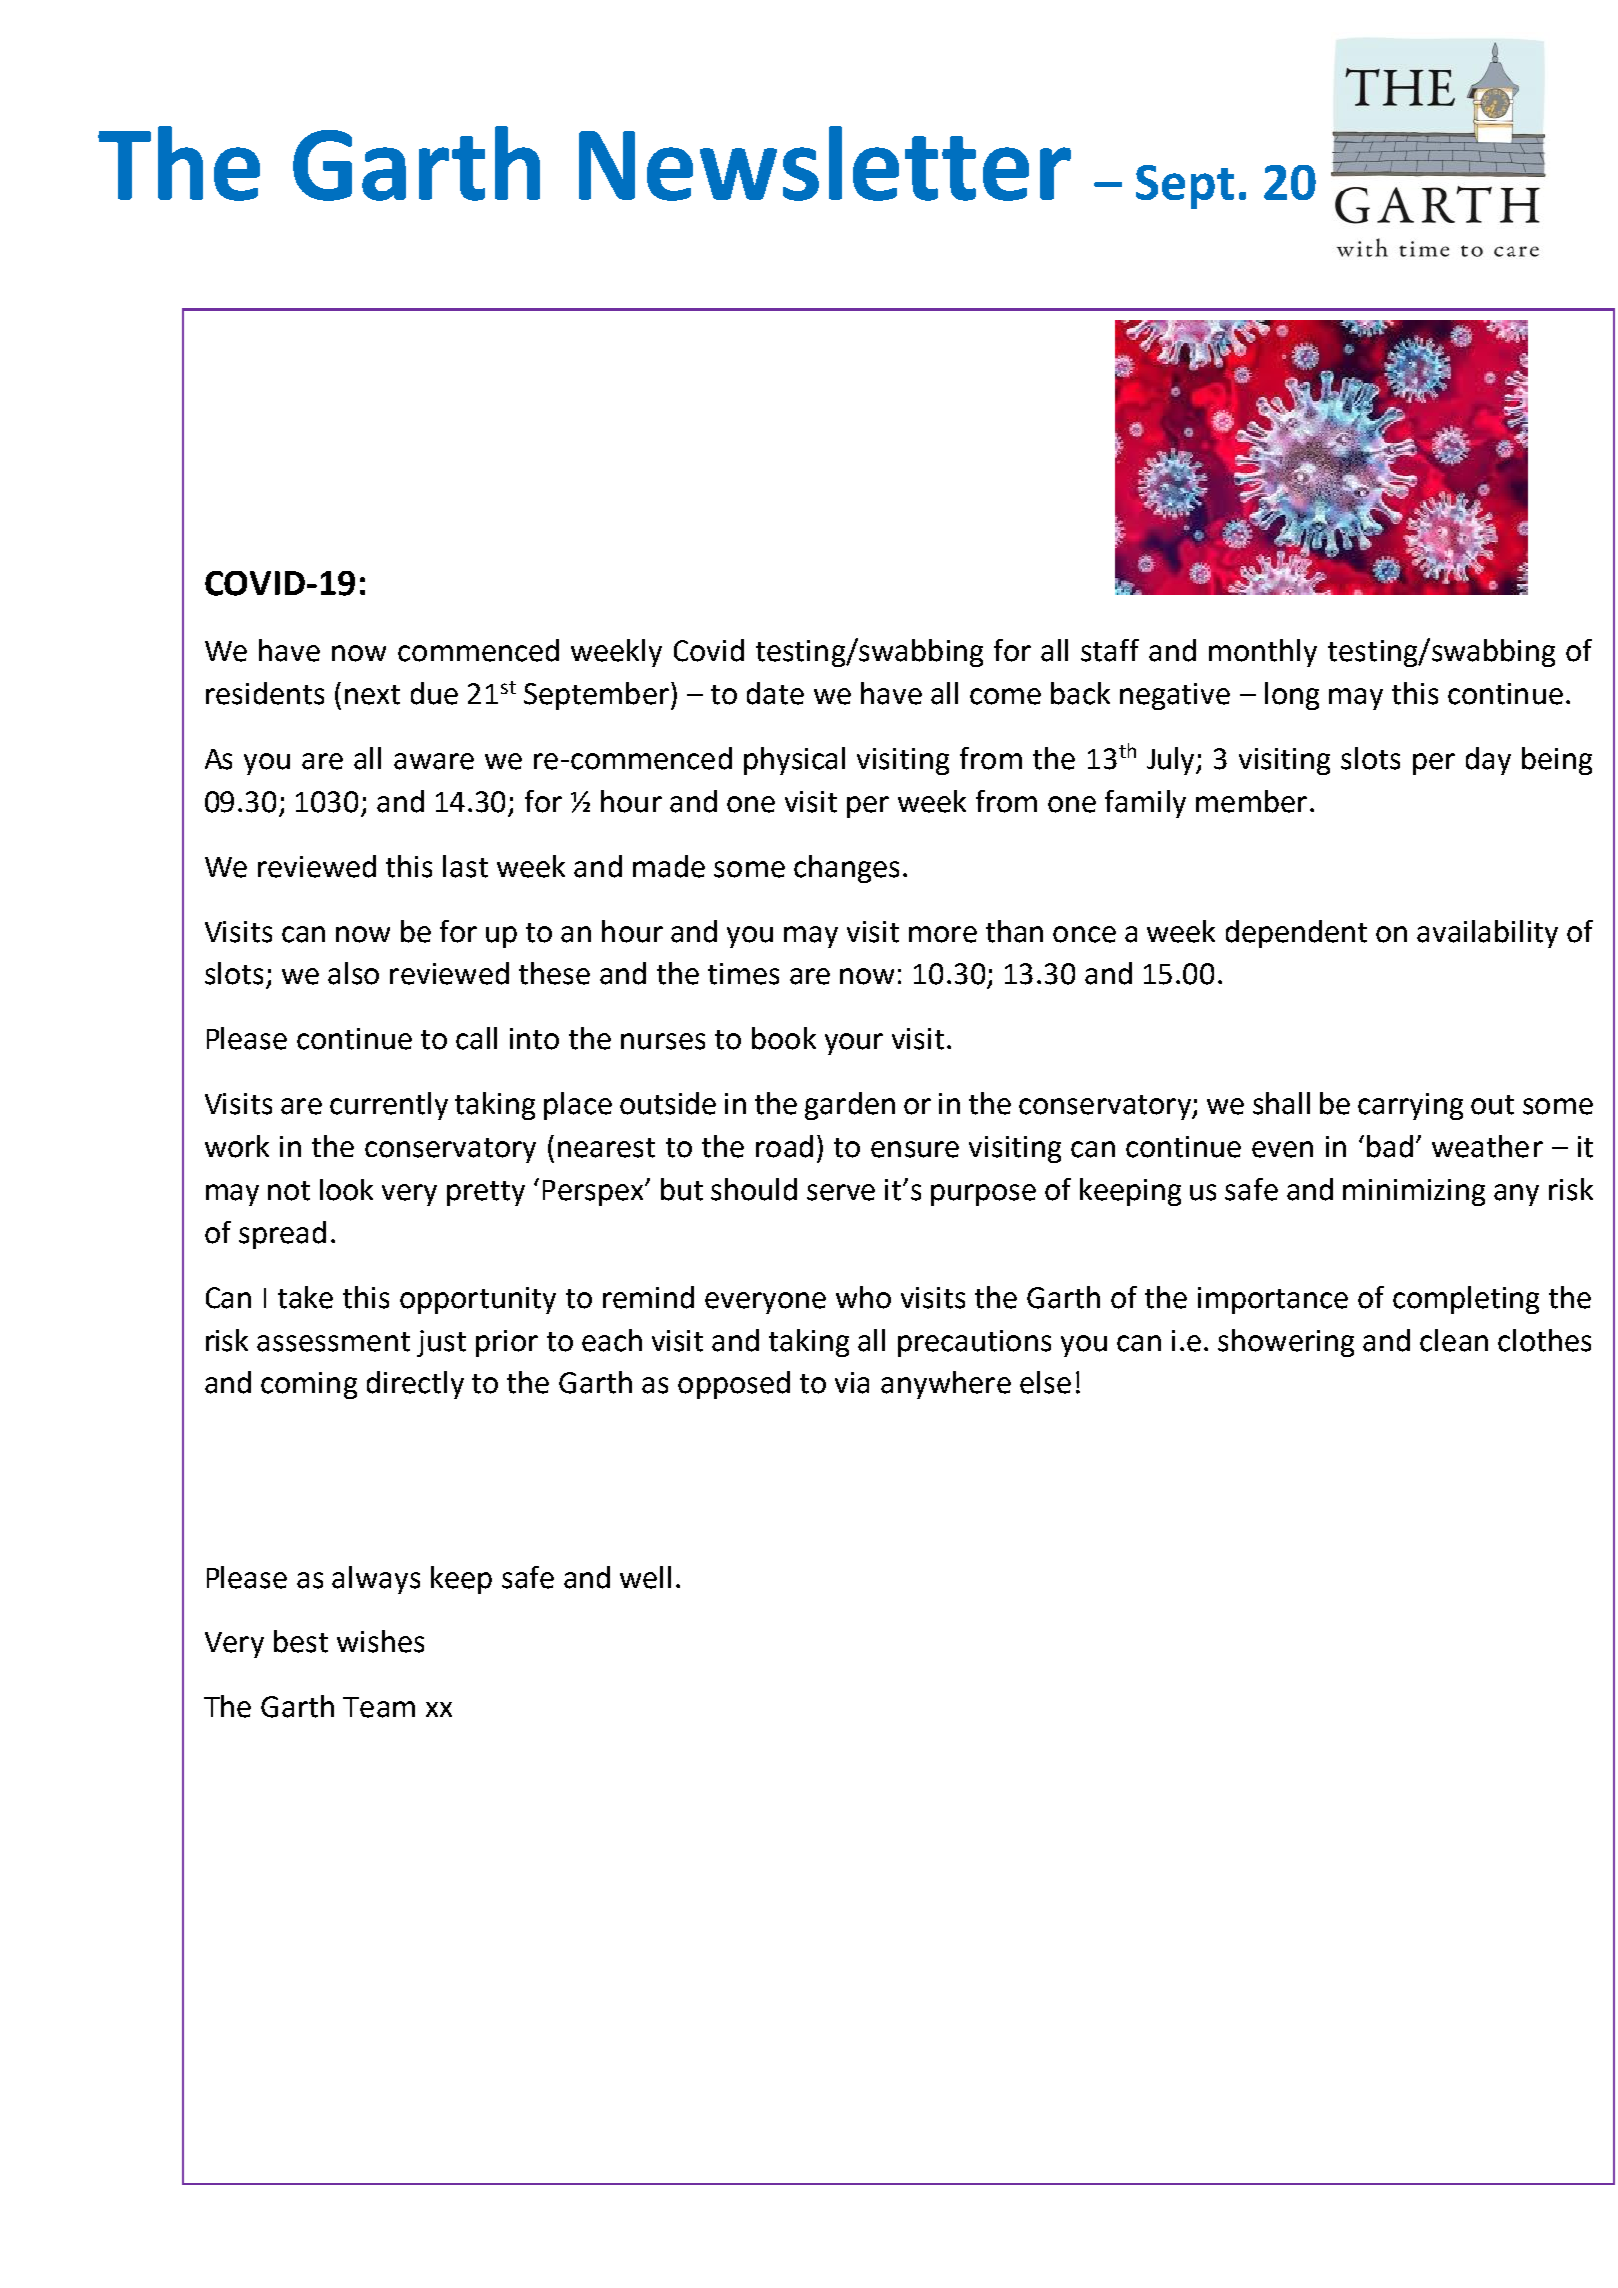 The height and width of the screenshot is (2288, 1618). I want to click on more, so click(943, 934).
